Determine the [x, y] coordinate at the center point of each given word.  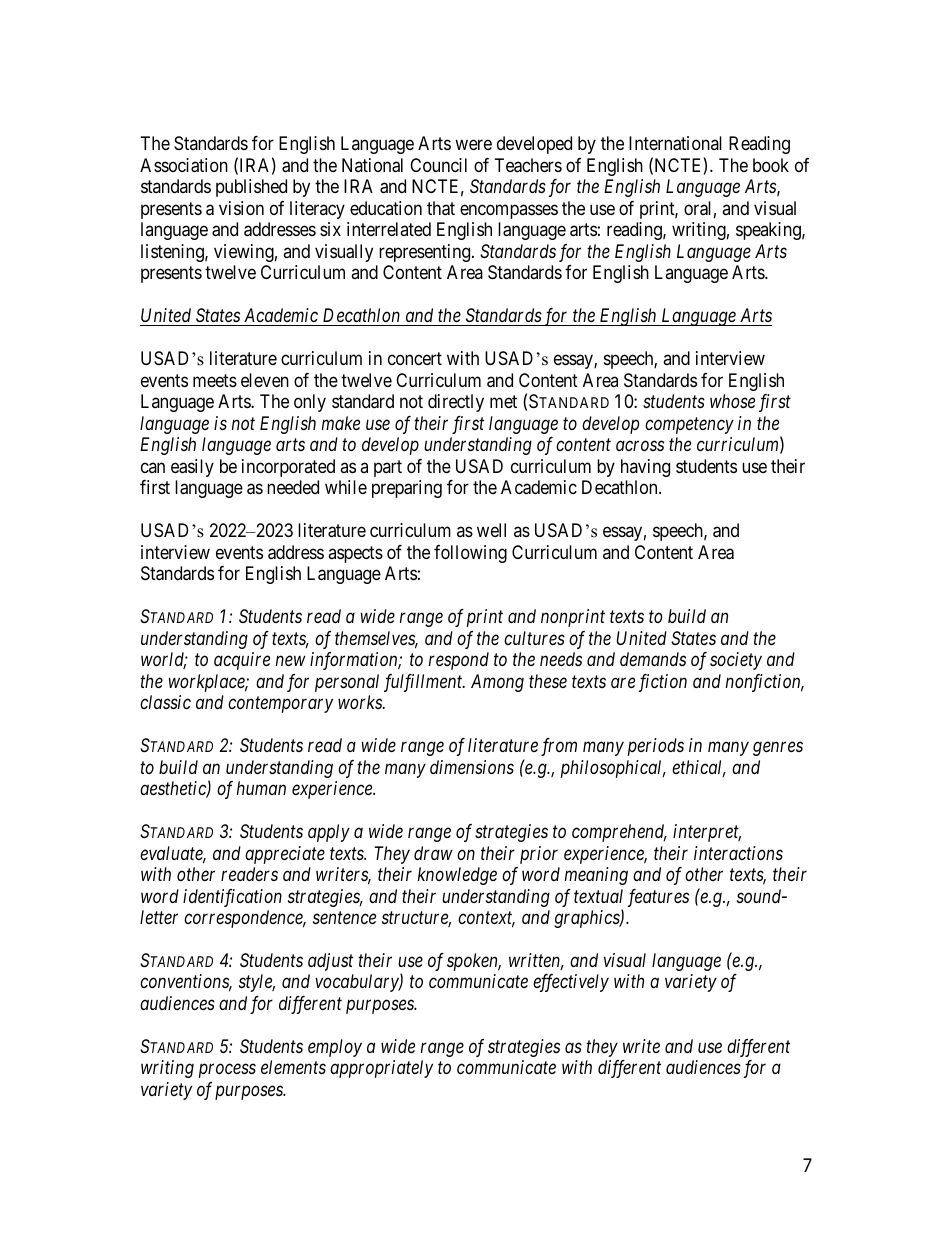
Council [438, 165]
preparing [407, 489]
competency [689, 426]
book [771, 165]
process [227, 1071]
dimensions [472, 767]
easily [192, 468]
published [251, 188]
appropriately [381, 1069]
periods [656, 747]
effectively [571, 983]
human [261, 788]
